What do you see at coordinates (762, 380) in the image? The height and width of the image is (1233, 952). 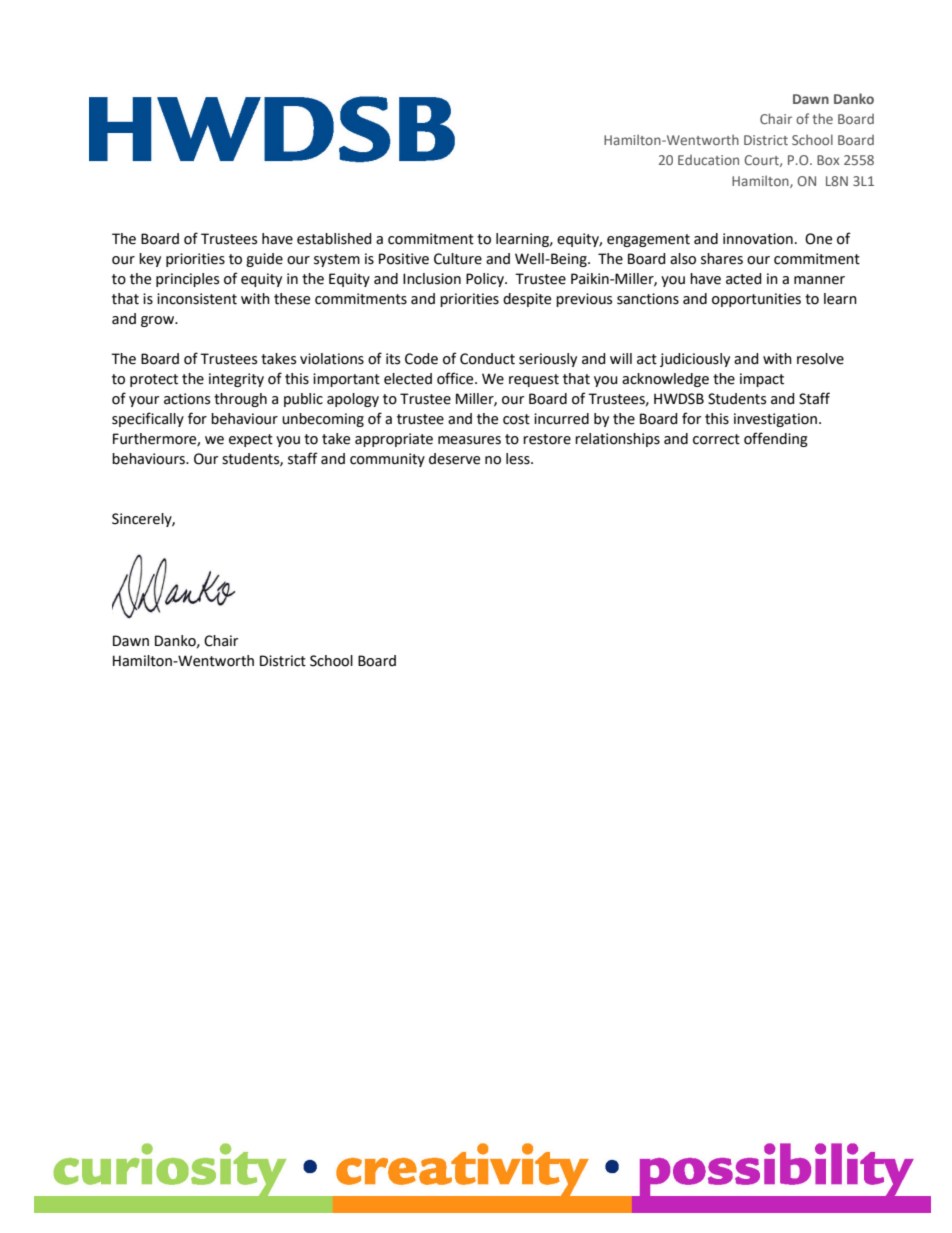 I see `impact` at bounding box center [762, 380].
